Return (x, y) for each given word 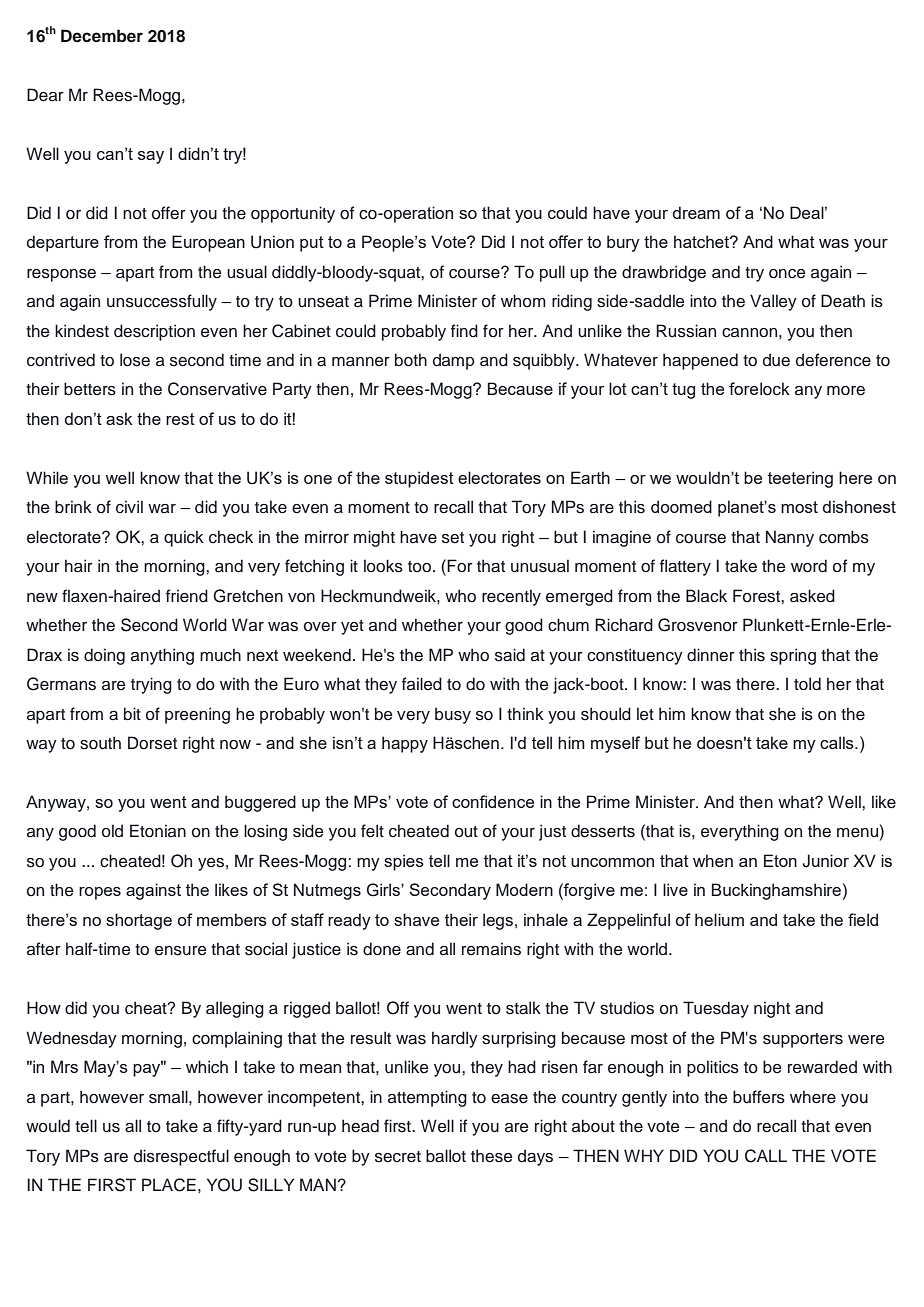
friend (187, 596)
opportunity (293, 214)
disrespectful (181, 1157)
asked (812, 596)
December (102, 36)
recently (511, 597)
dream (696, 212)
